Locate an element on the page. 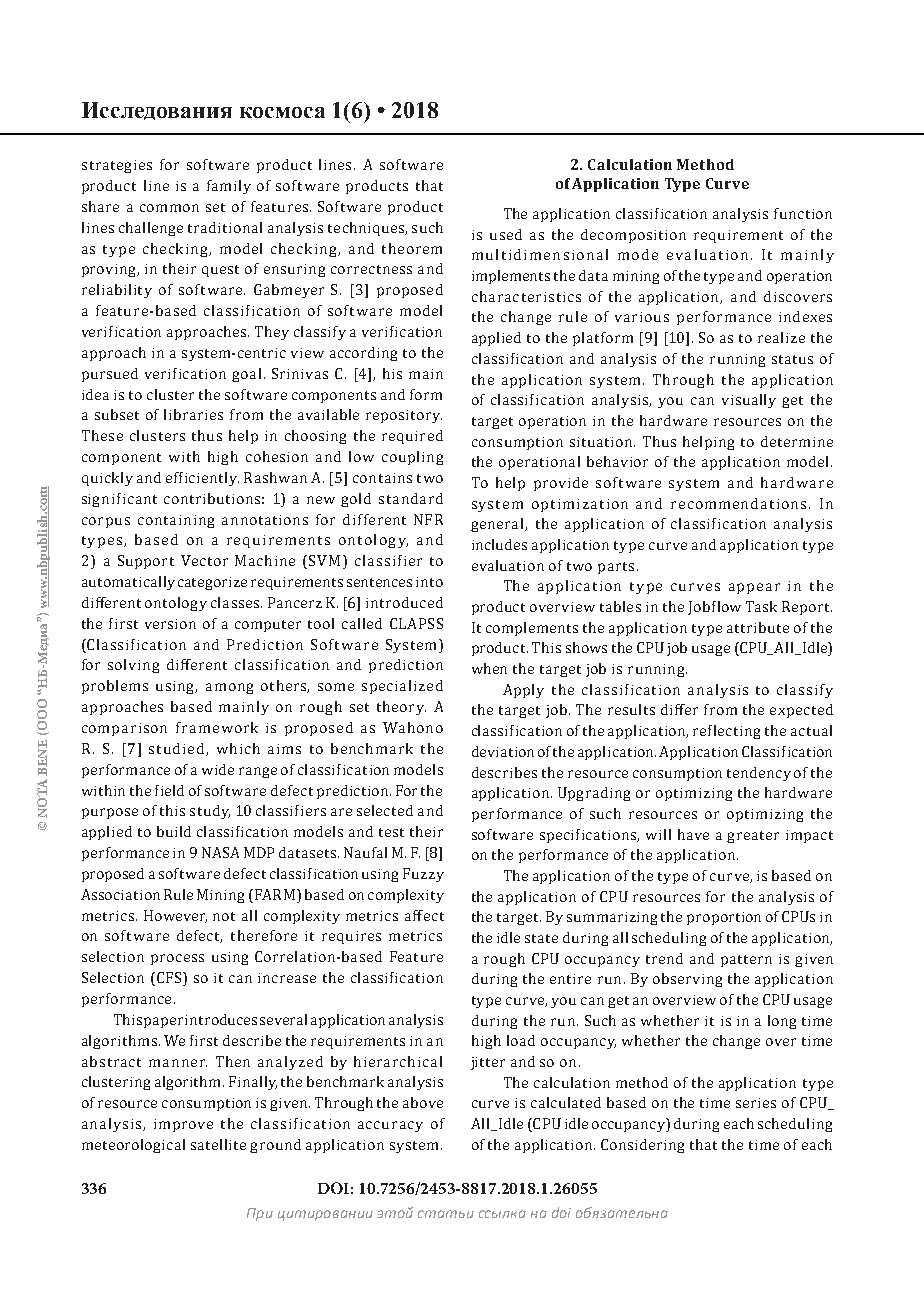  libraries is located at coordinates (193, 414).
